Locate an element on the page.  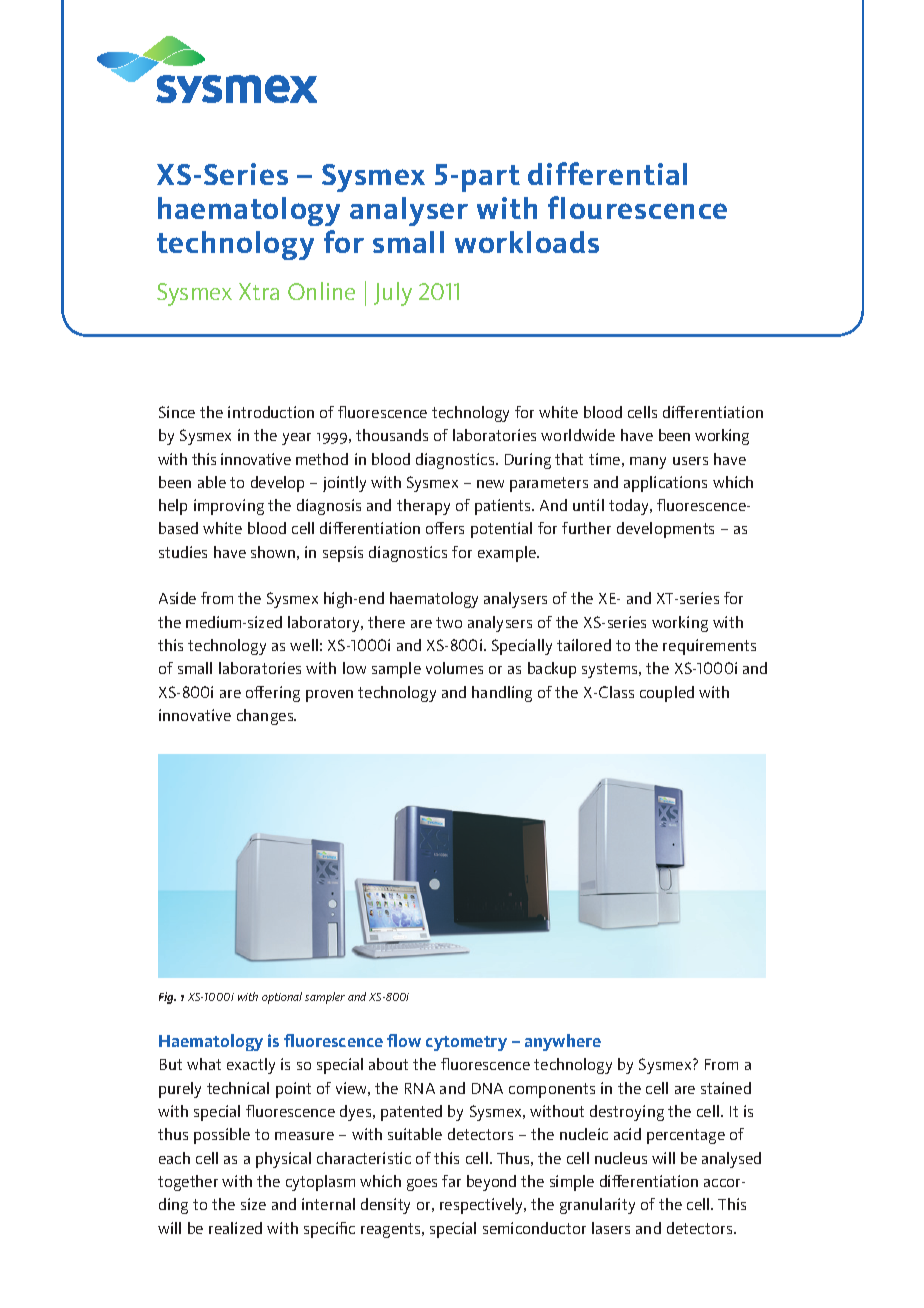
realized is located at coordinates (235, 1228).
